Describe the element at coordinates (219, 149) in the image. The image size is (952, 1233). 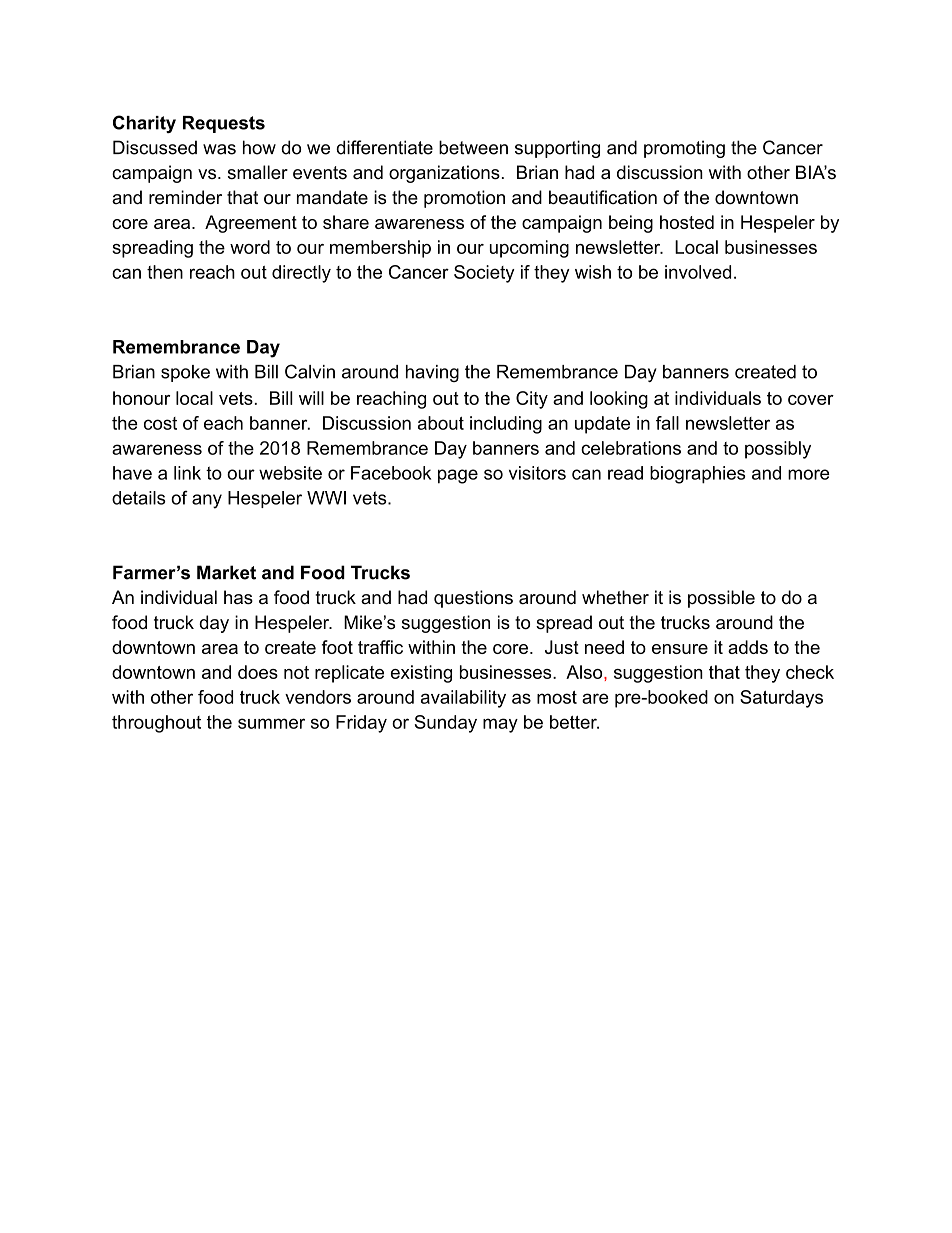
I see `was` at that location.
